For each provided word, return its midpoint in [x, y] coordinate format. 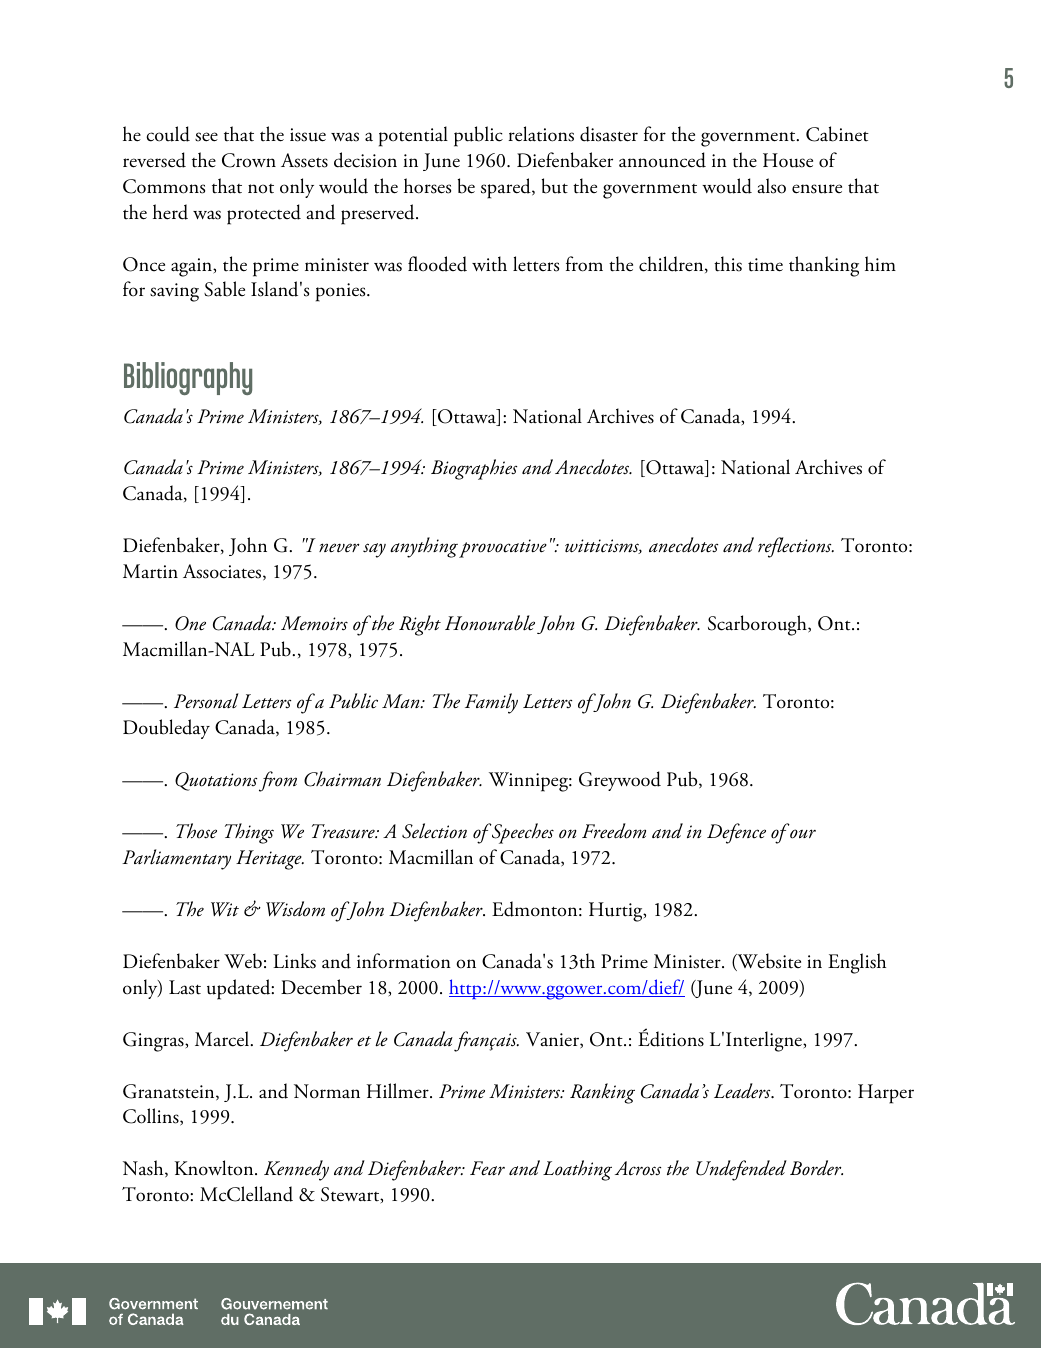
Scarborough [758, 625]
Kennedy [296, 1170]
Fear [487, 1168]
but [555, 186]
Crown [249, 160]
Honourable [490, 623]
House [788, 160]
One [190, 623]
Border [816, 1168]
